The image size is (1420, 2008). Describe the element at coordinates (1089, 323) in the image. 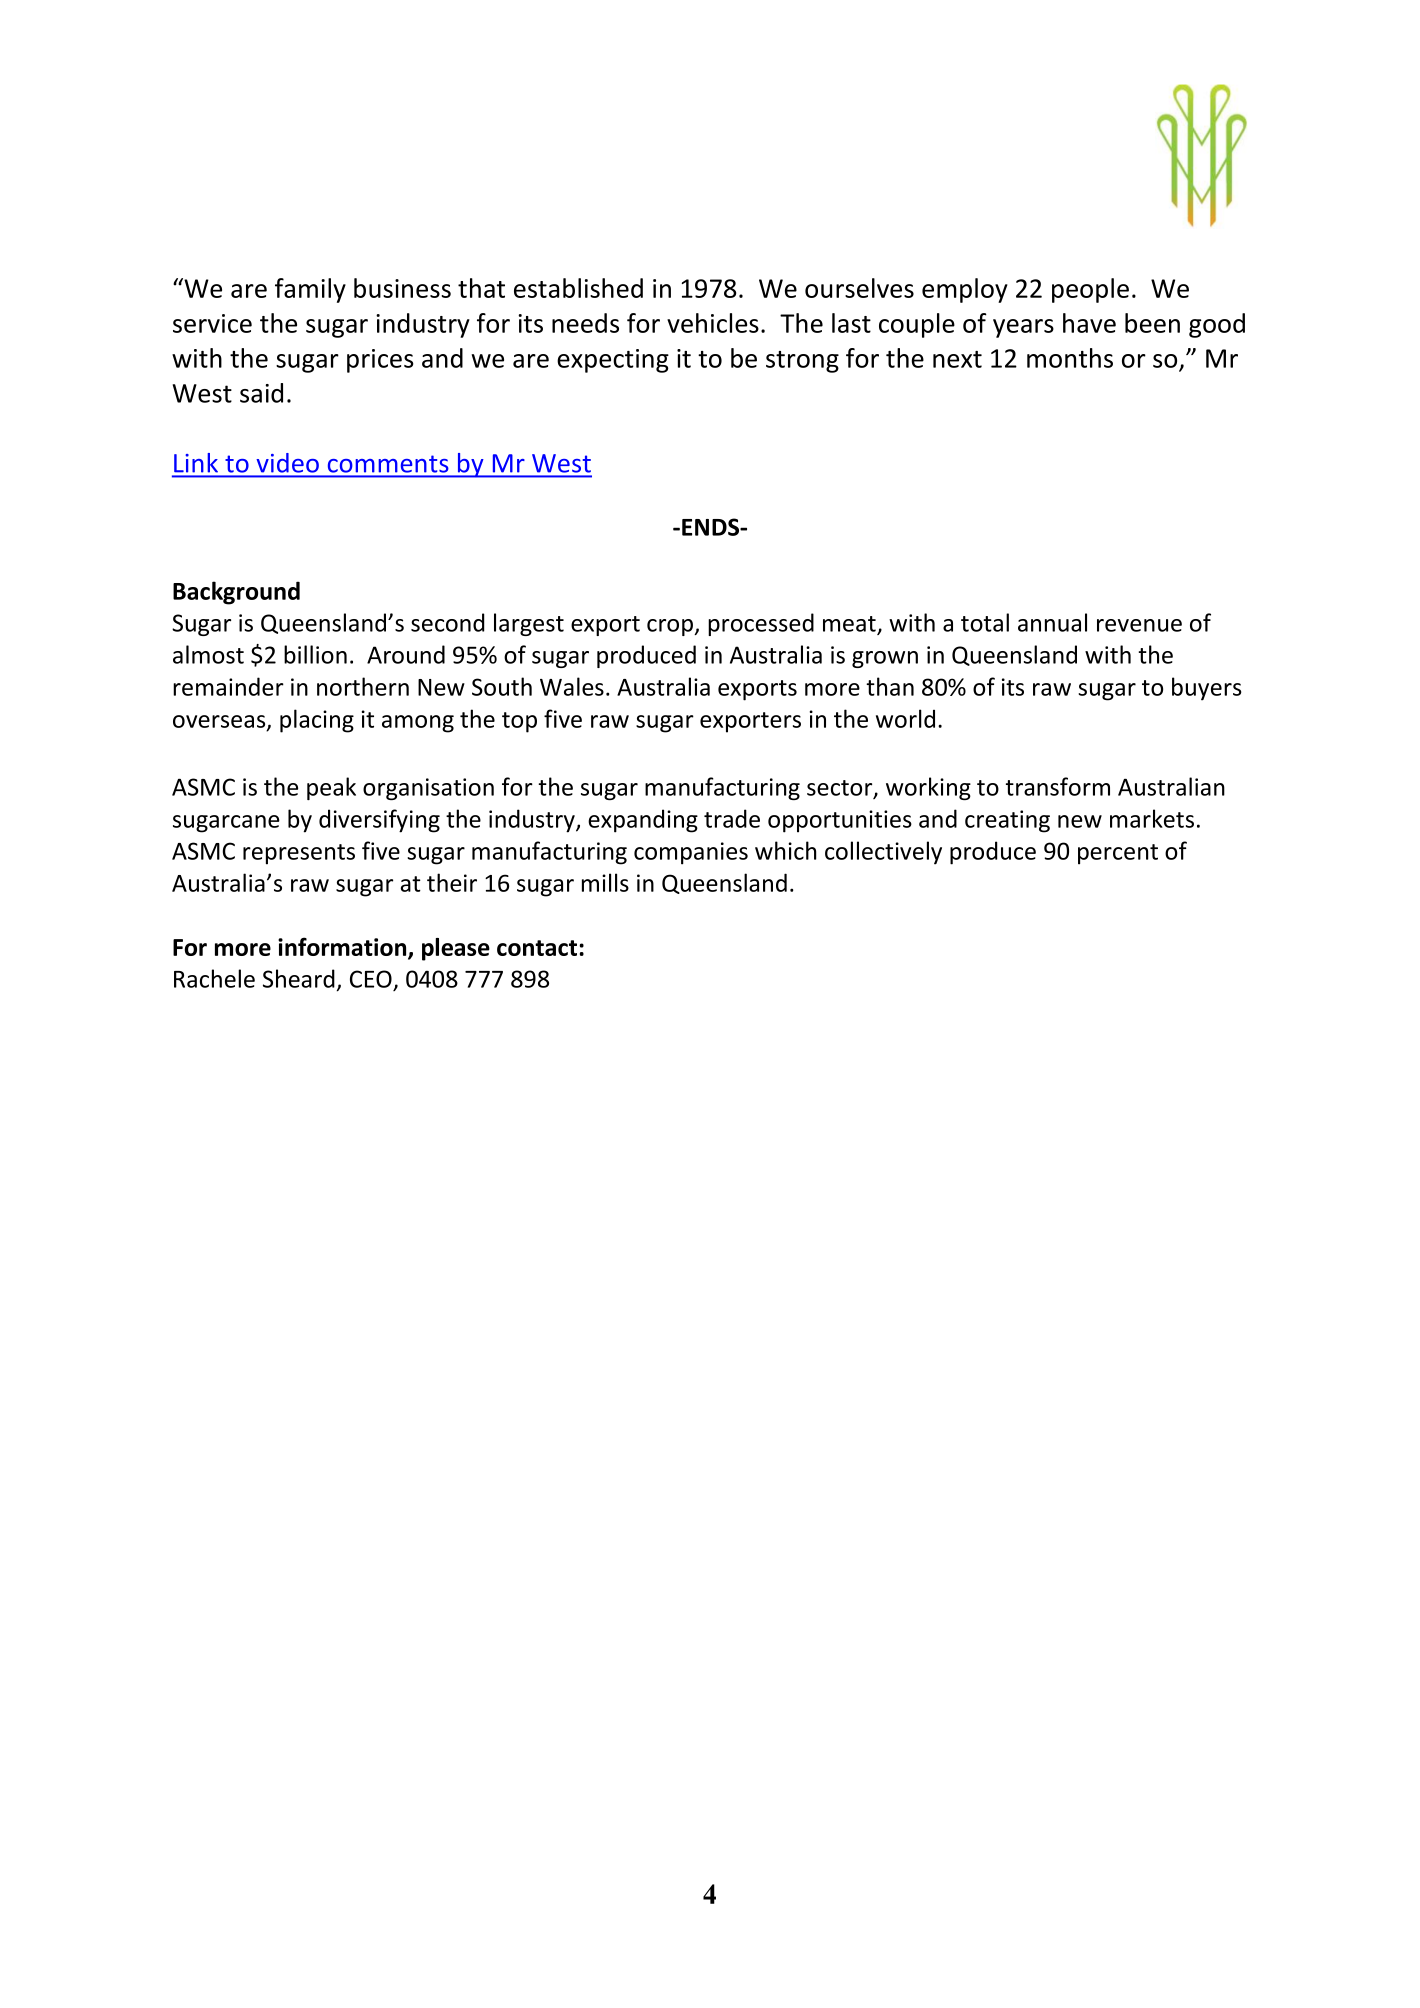

I see `have` at that location.
